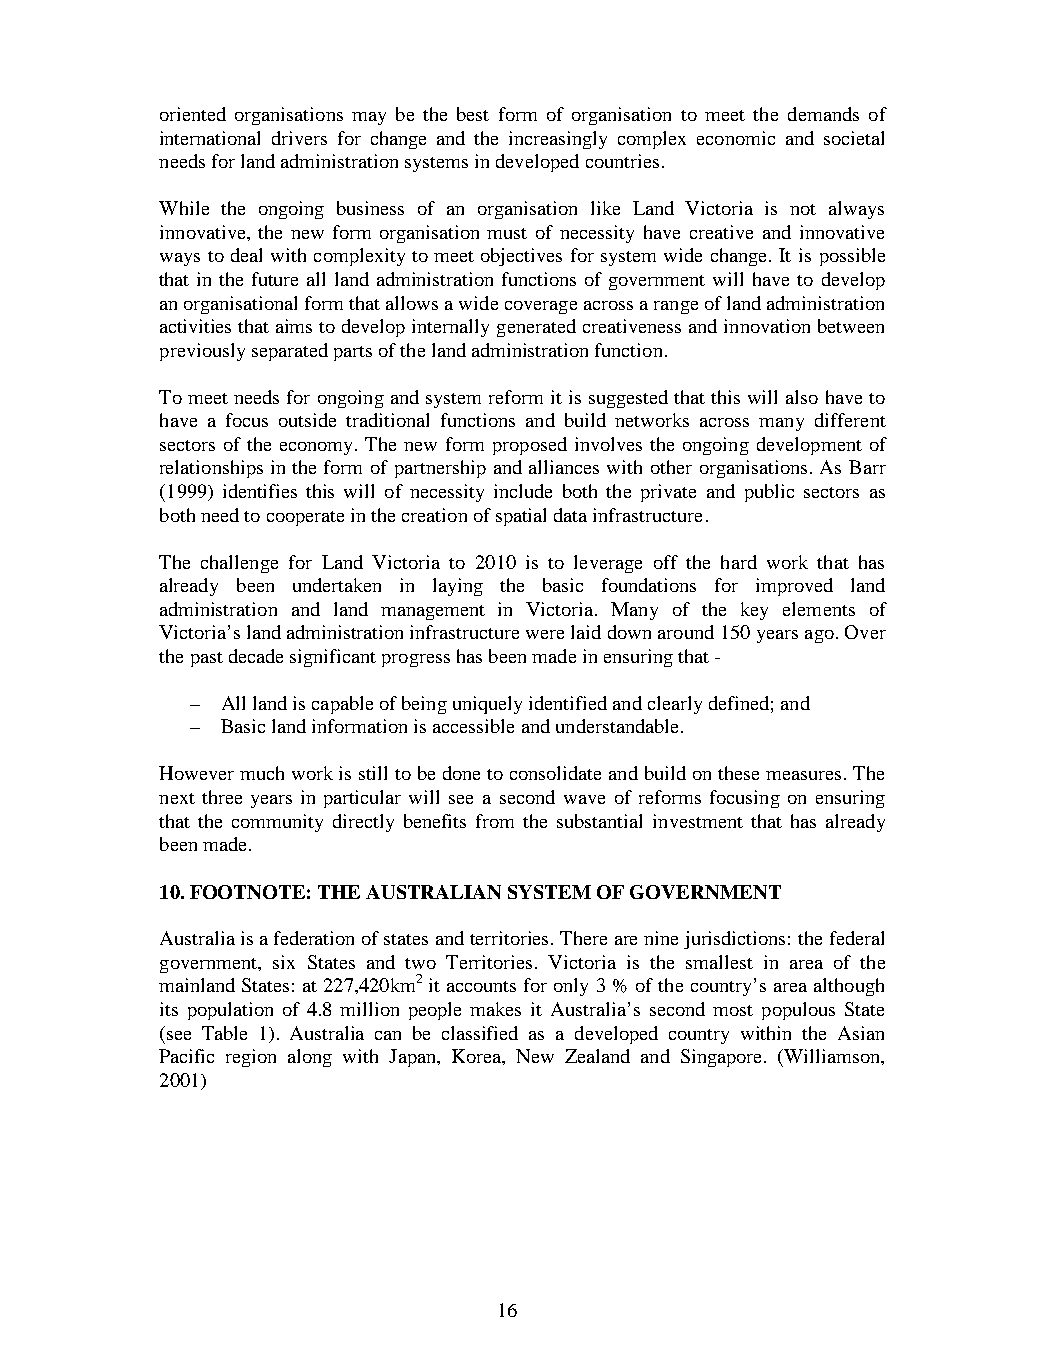 Image resolution: width=1045 pixels, height=1352 pixels. Describe the element at coordinates (224, 1033) in the screenshot. I see `Table` at that location.
